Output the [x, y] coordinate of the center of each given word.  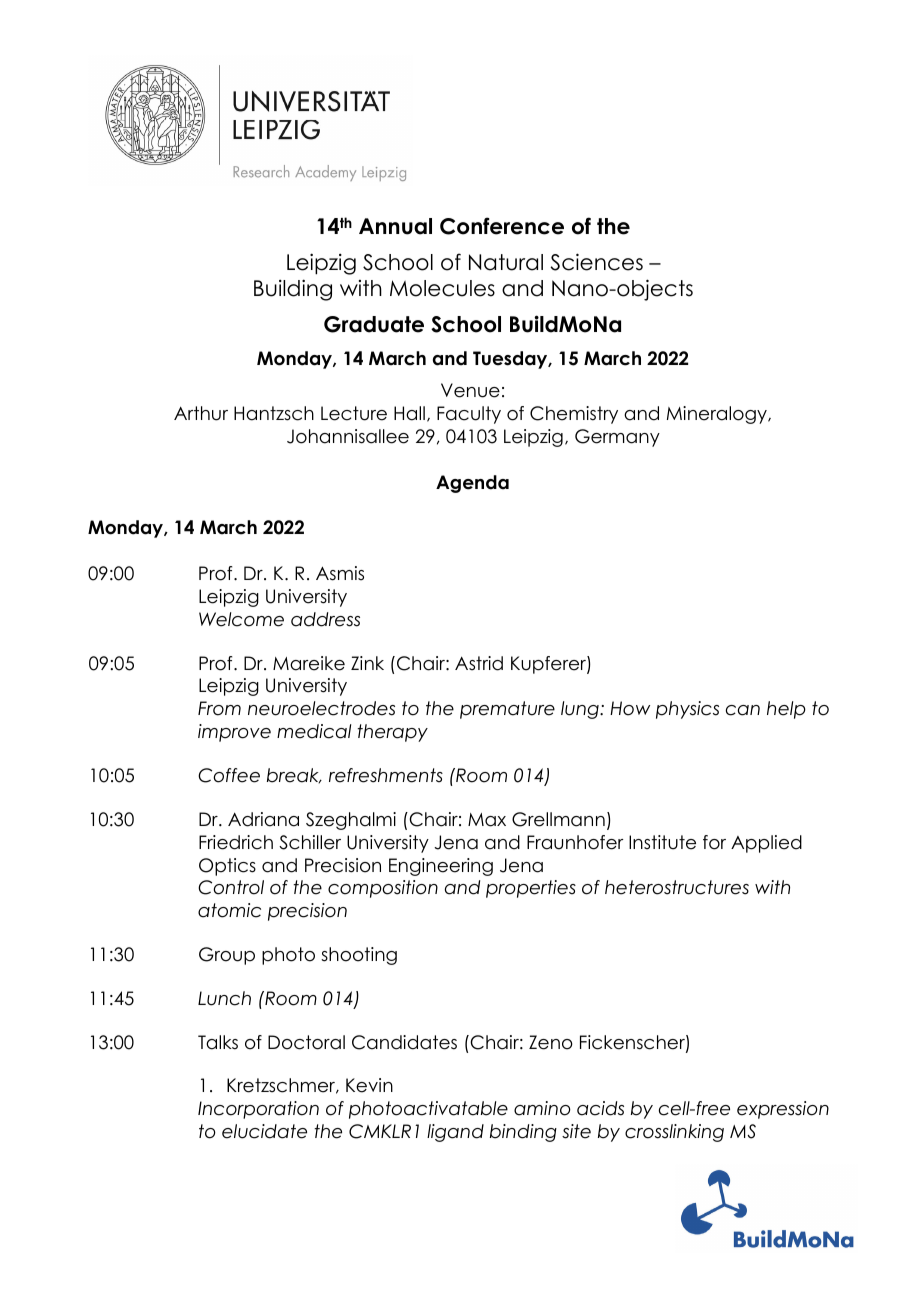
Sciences [596, 262]
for [714, 842]
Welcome [241, 619]
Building [293, 290]
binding [523, 1133]
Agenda [472, 484]
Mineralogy [718, 415]
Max [487, 820]
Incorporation [258, 1110]
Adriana [263, 819]
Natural [506, 262]
